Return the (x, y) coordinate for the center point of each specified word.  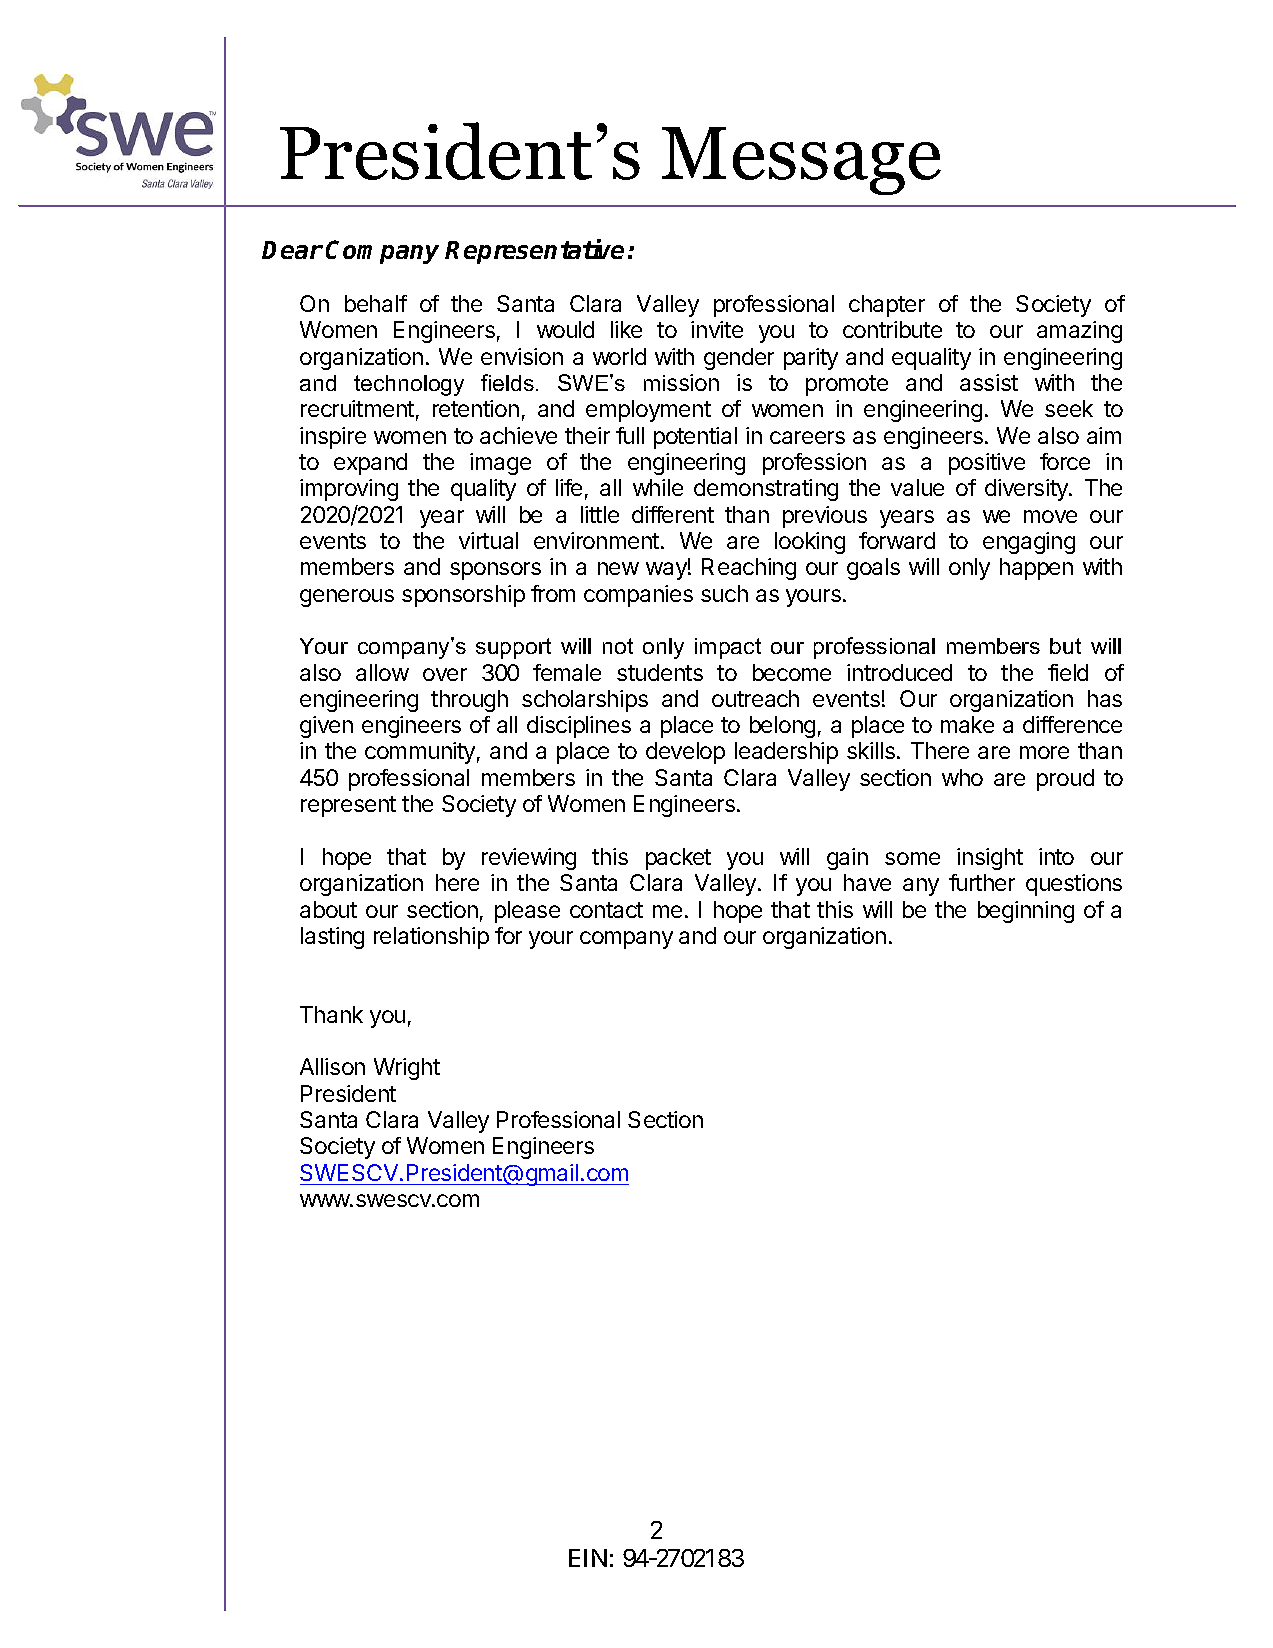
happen (1036, 569)
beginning (1026, 912)
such (724, 593)
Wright (407, 1069)
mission (681, 382)
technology (409, 385)
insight (990, 859)
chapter (887, 306)
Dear (292, 250)
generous (347, 598)
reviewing (529, 859)
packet (678, 859)
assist (989, 382)
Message (801, 161)
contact (606, 910)
